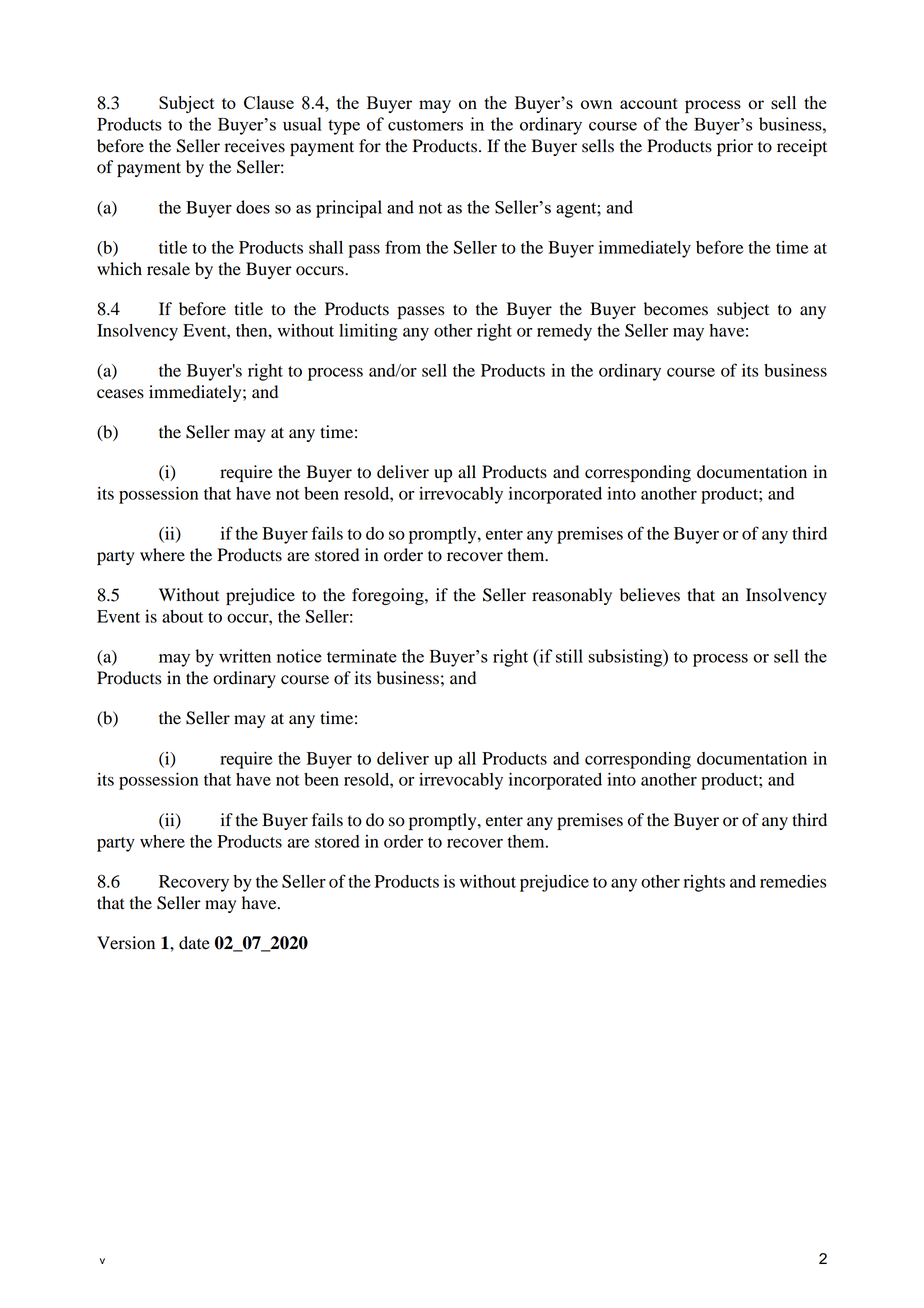 Image resolution: width=924 pixels, height=1308 pixels. I want to click on written, so click(245, 656).
